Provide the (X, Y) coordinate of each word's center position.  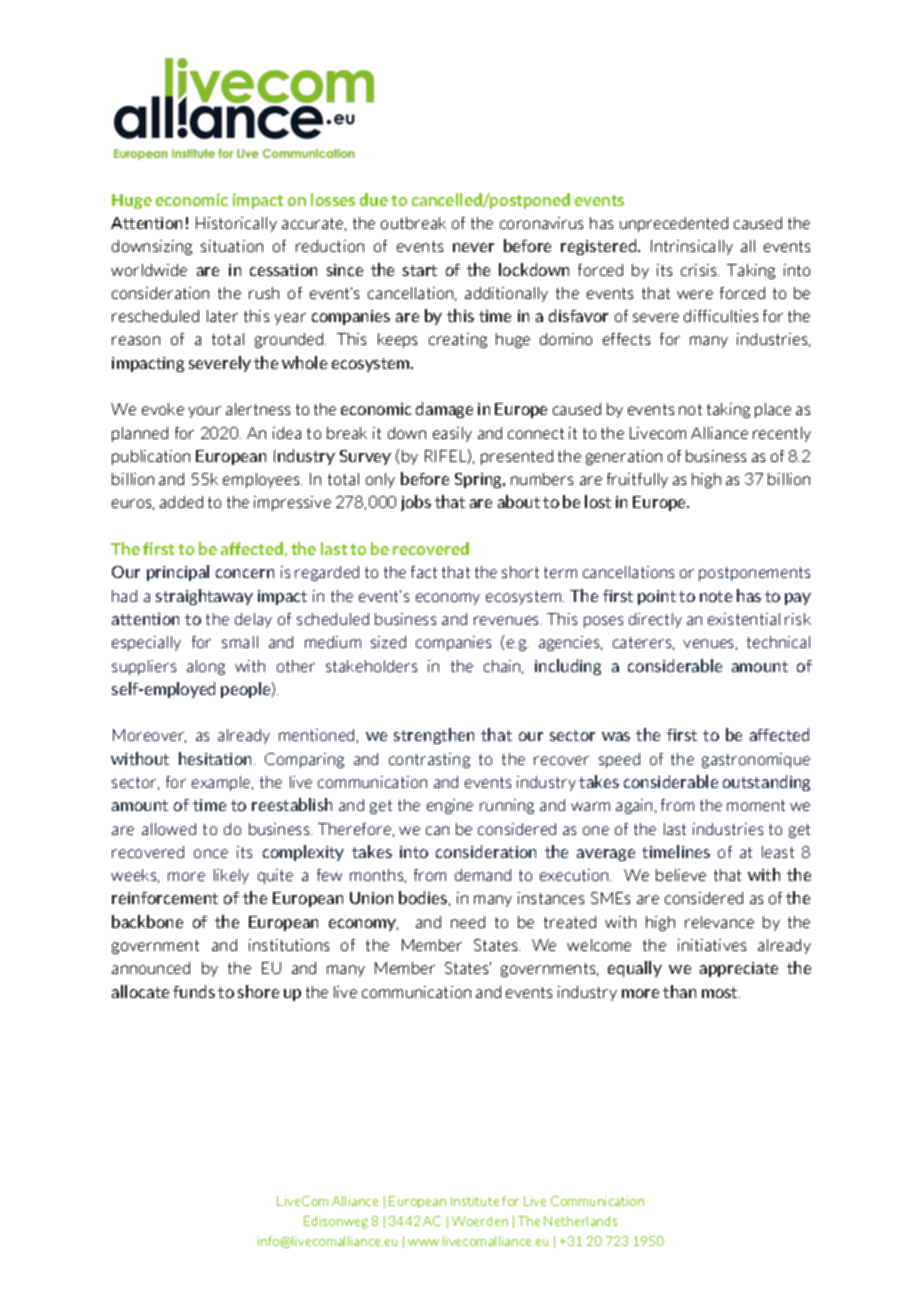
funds (194, 991)
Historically (236, 224)
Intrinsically (692, 247)
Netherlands (580, 1221)
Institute (475, 1201)
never (473, 247)
